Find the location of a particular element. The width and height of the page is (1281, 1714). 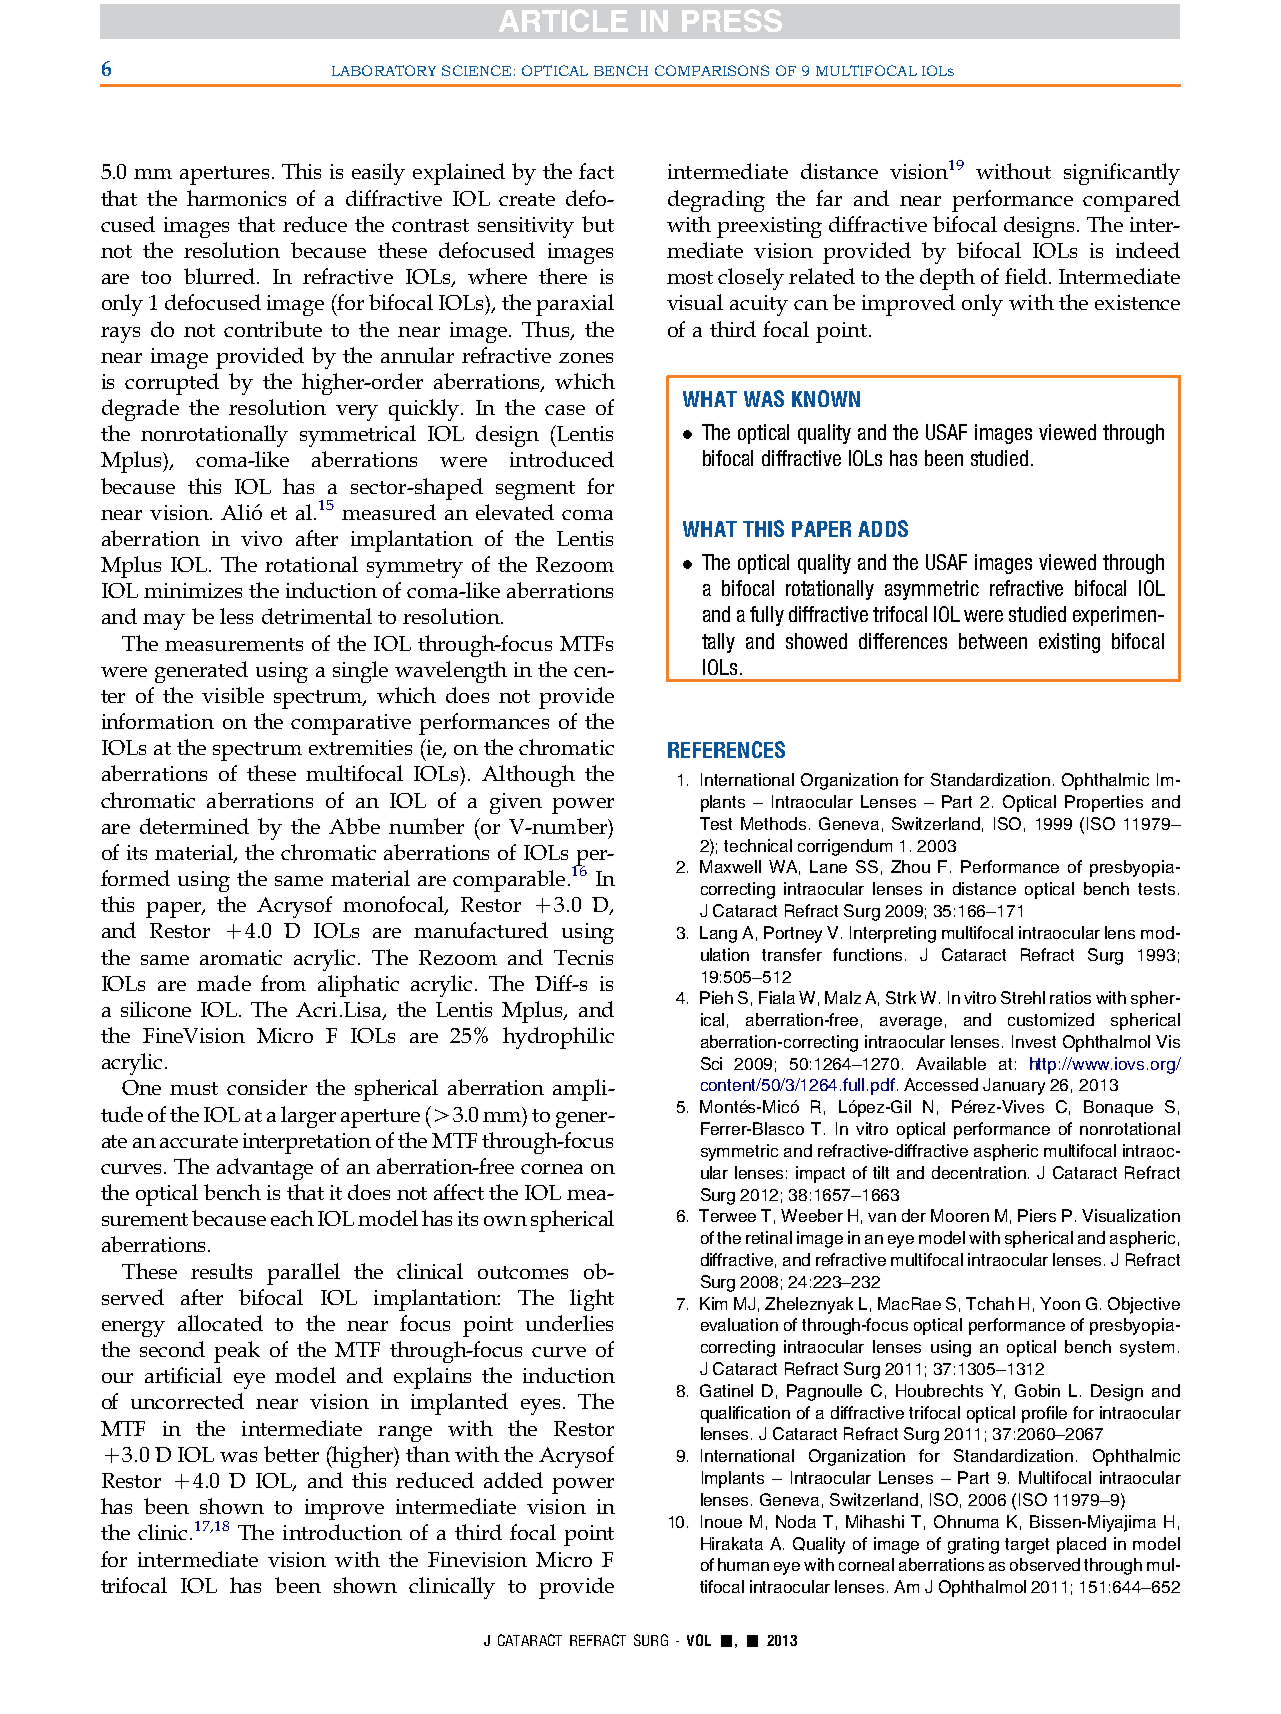

Properties is located at coordinates (1104, 803).
